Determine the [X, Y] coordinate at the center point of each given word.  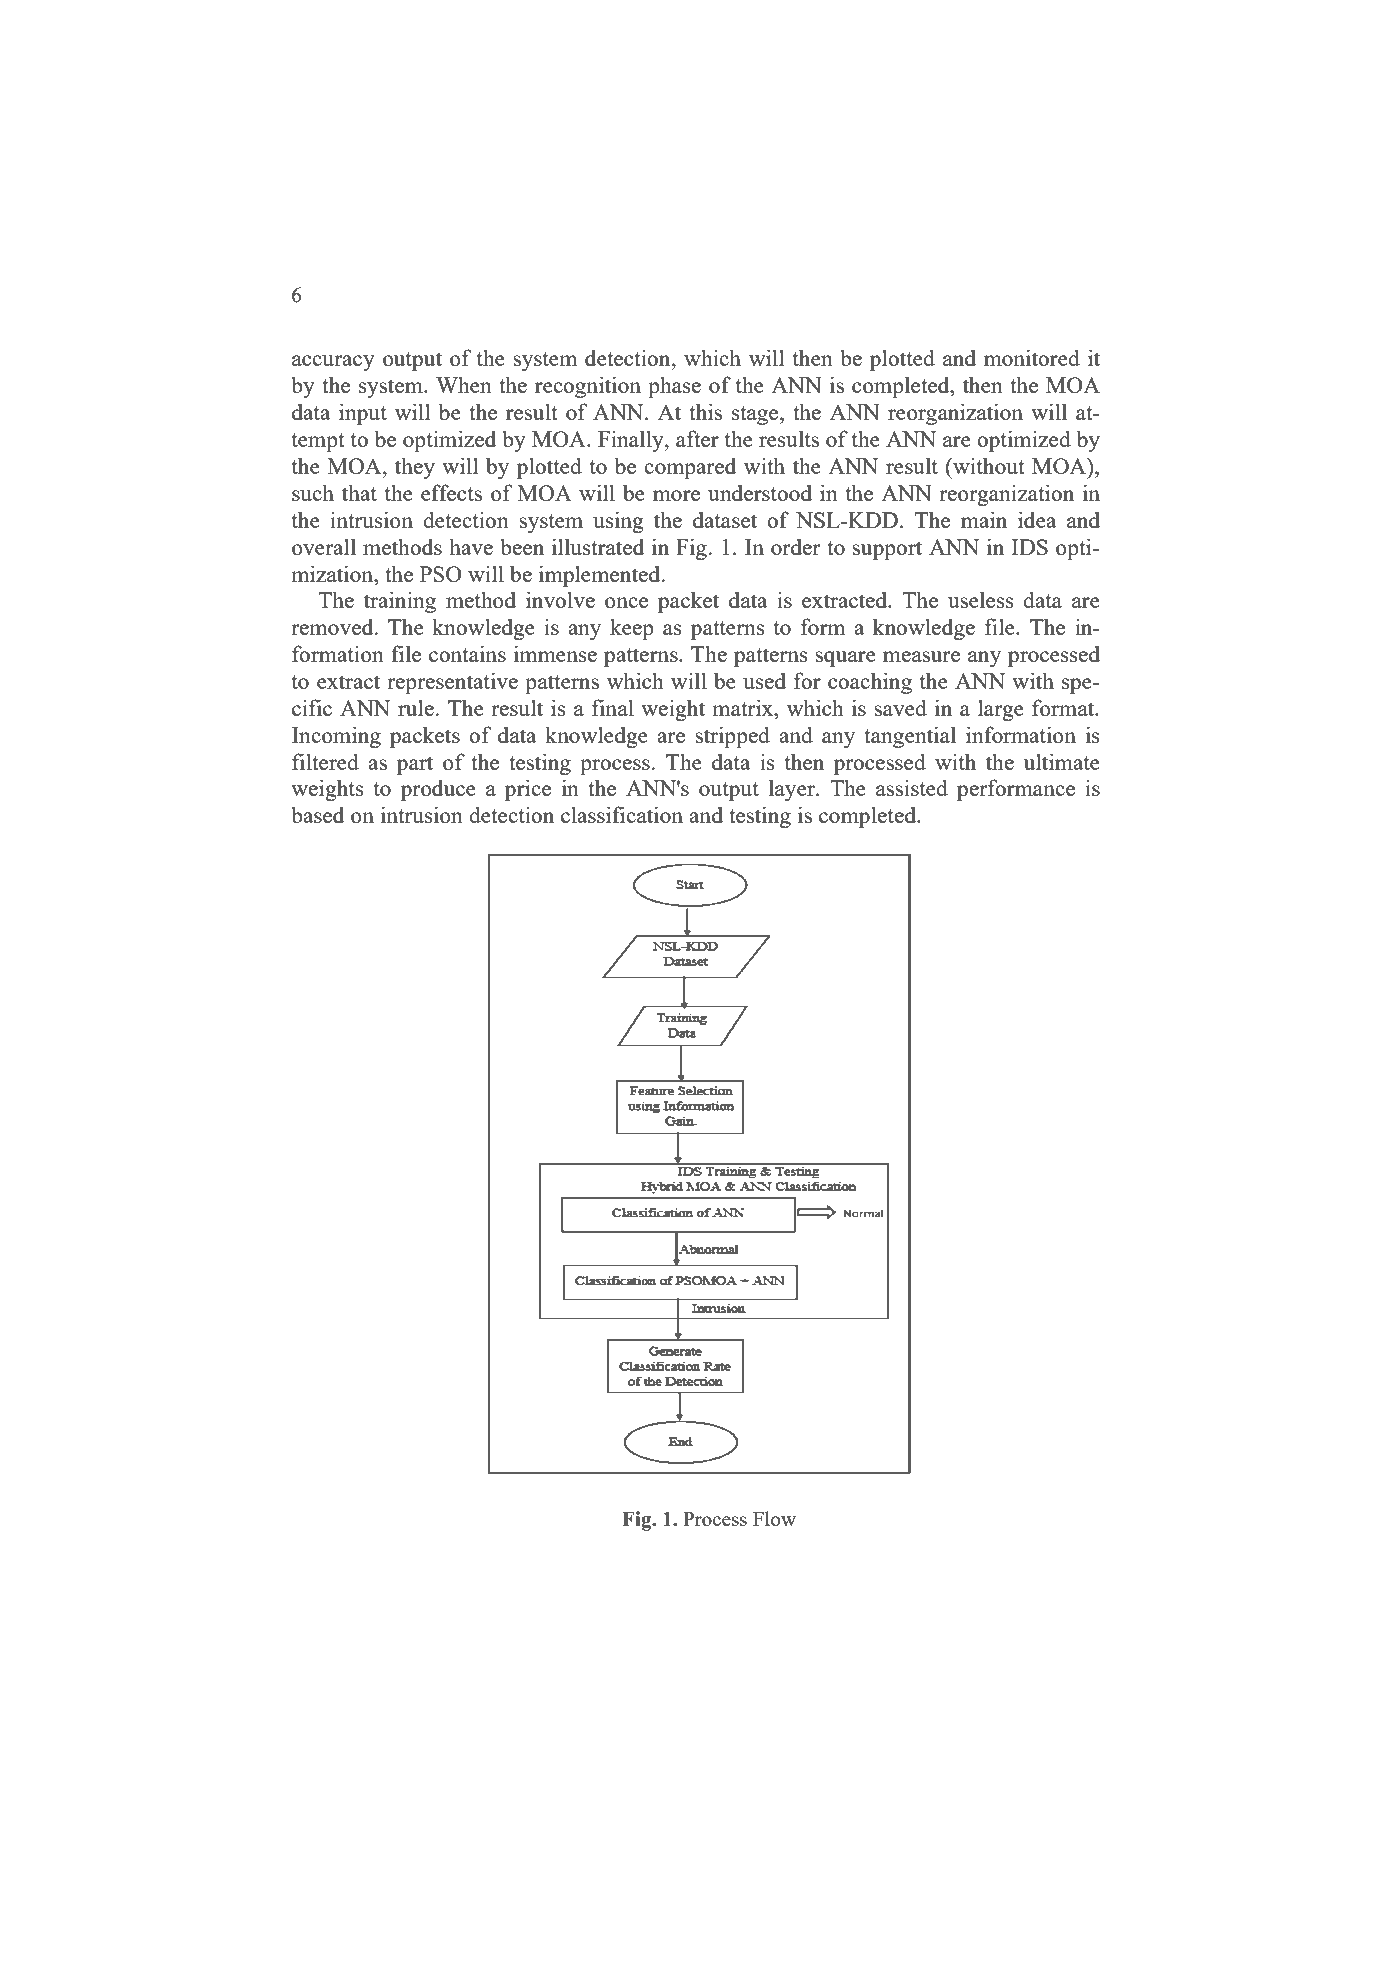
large [1001, 710]
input [363, 414]
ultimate [1062, 761]
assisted [912, 787]
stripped [732, 737]
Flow [774, 1518]
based [317, 814]
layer [793, 790]
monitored [1032, 357]
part [415, 765]
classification [622, 814]
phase [674, 387]
